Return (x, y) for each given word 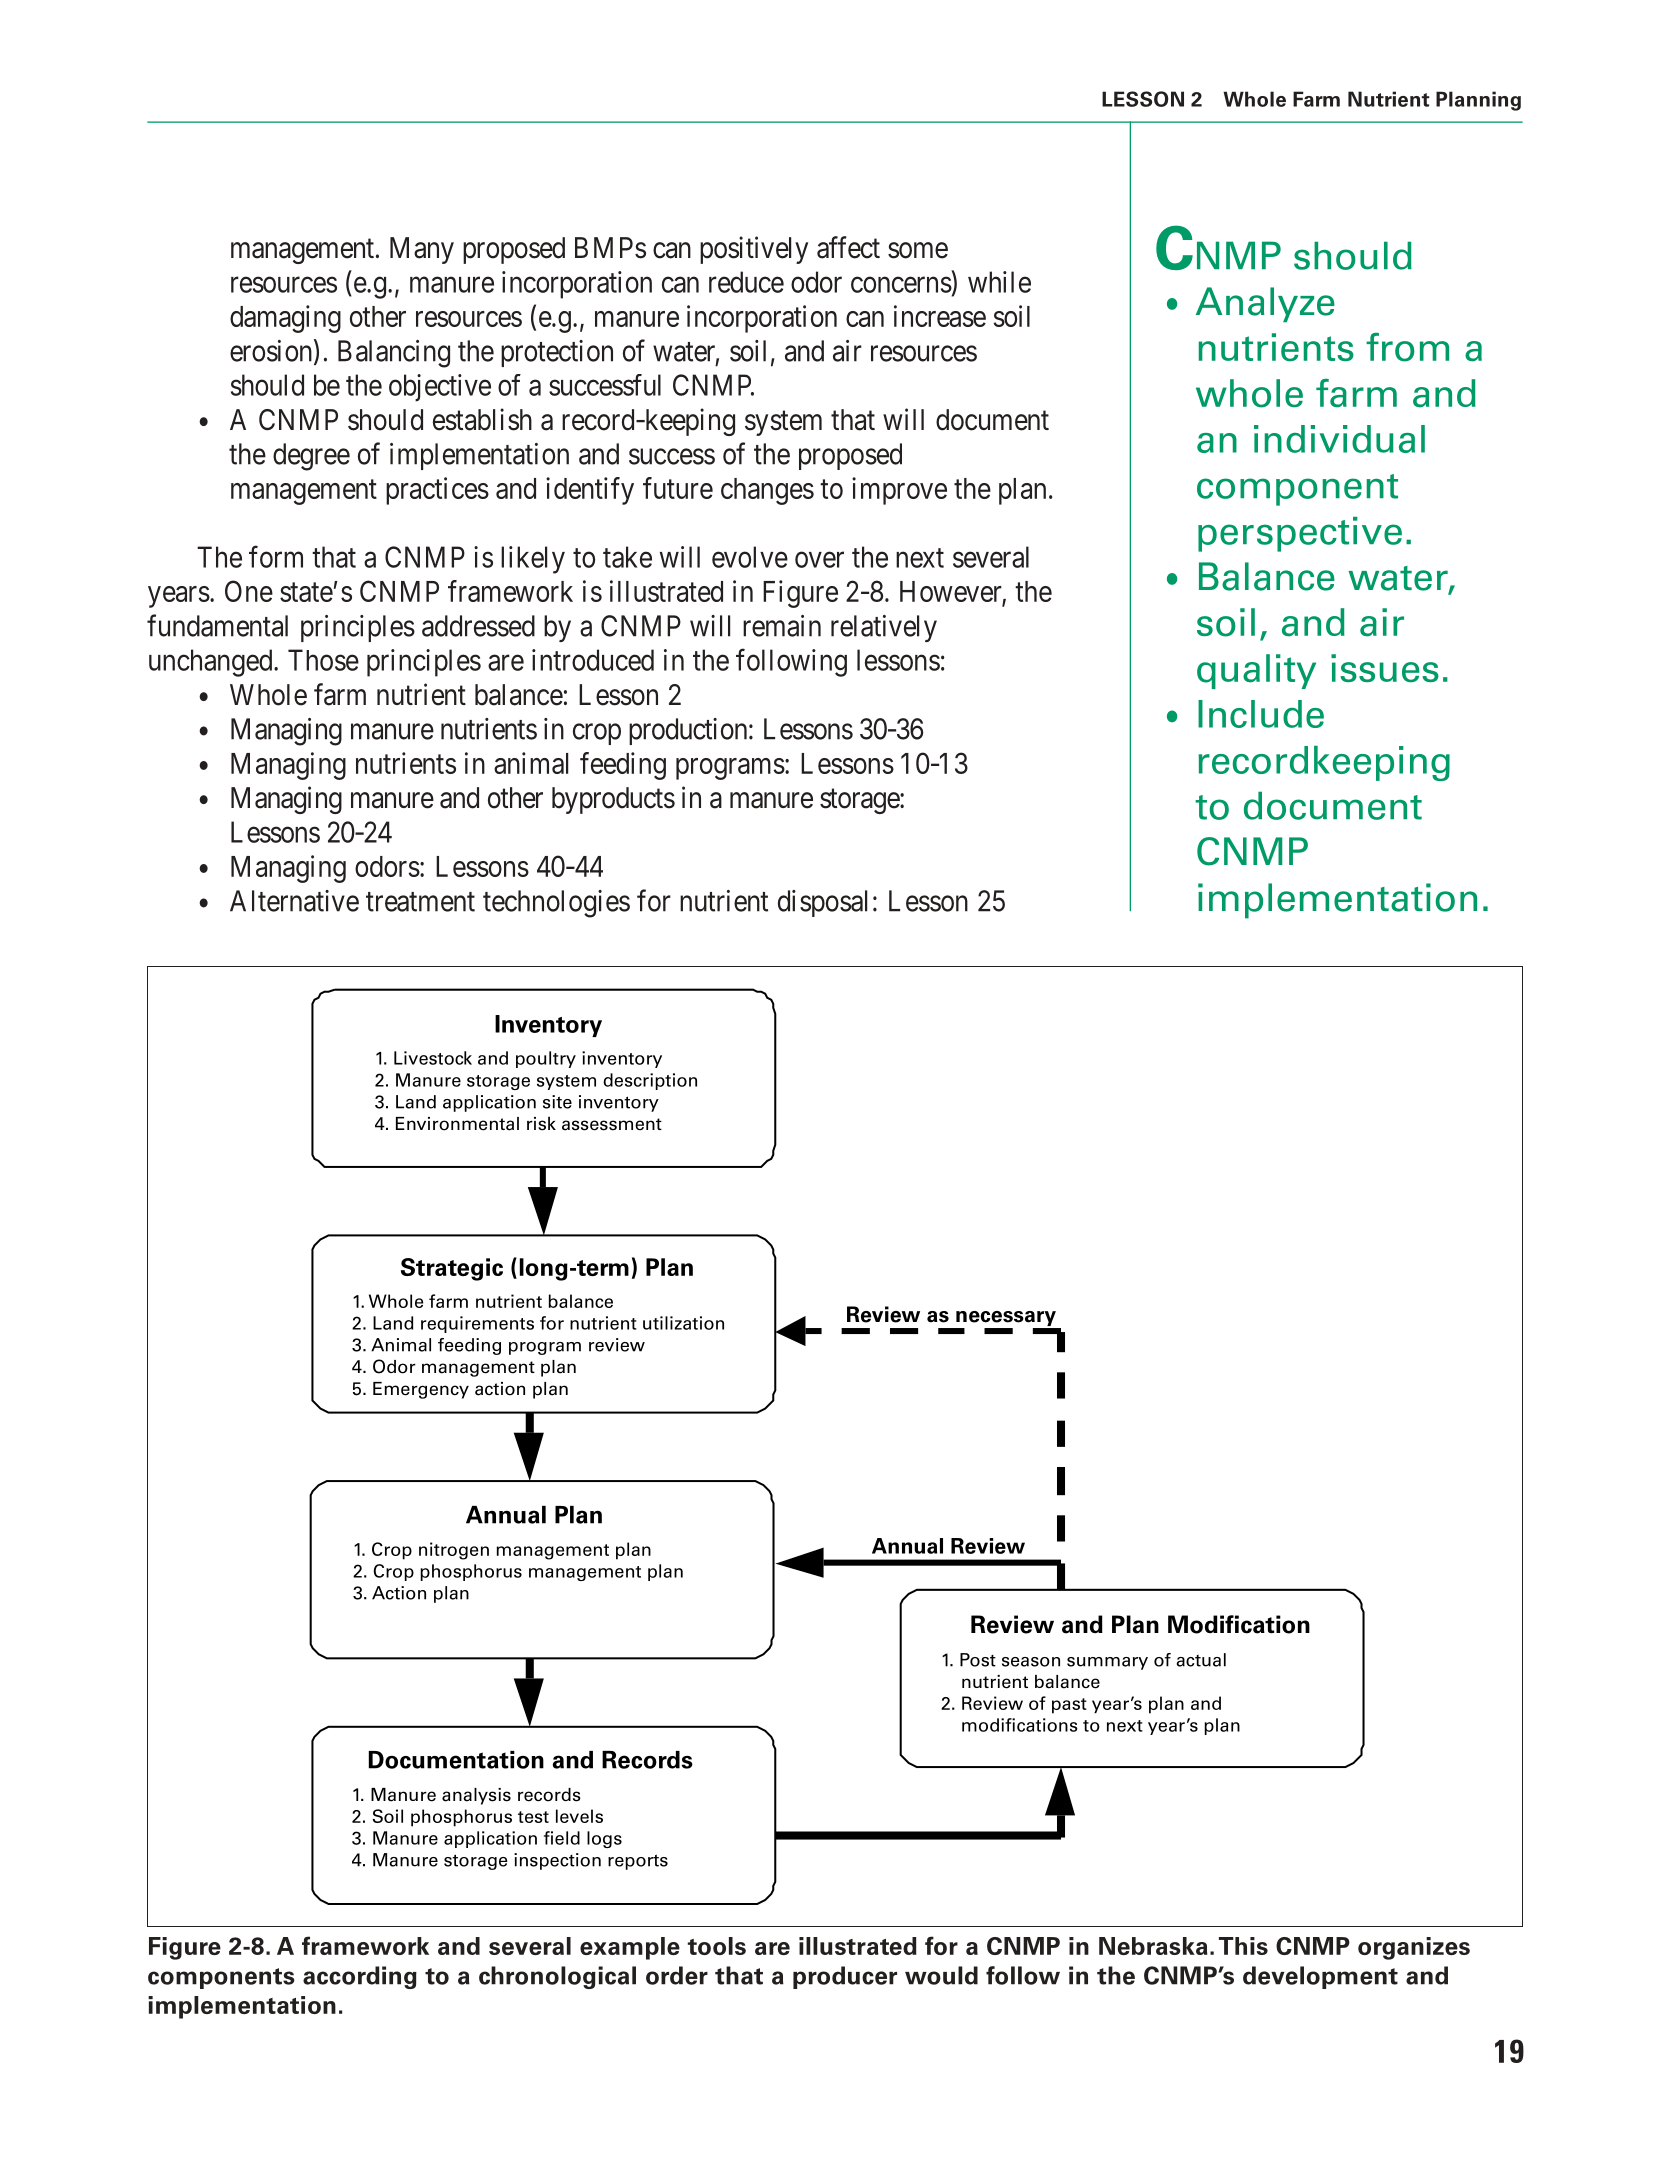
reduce (746, 282)
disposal (822, 903)
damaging (285, 319)
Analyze (1265, 304)
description (650, 1081)
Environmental (457, 1124)
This (1243, 1946)
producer (845, 1977)
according (360, 1977)
